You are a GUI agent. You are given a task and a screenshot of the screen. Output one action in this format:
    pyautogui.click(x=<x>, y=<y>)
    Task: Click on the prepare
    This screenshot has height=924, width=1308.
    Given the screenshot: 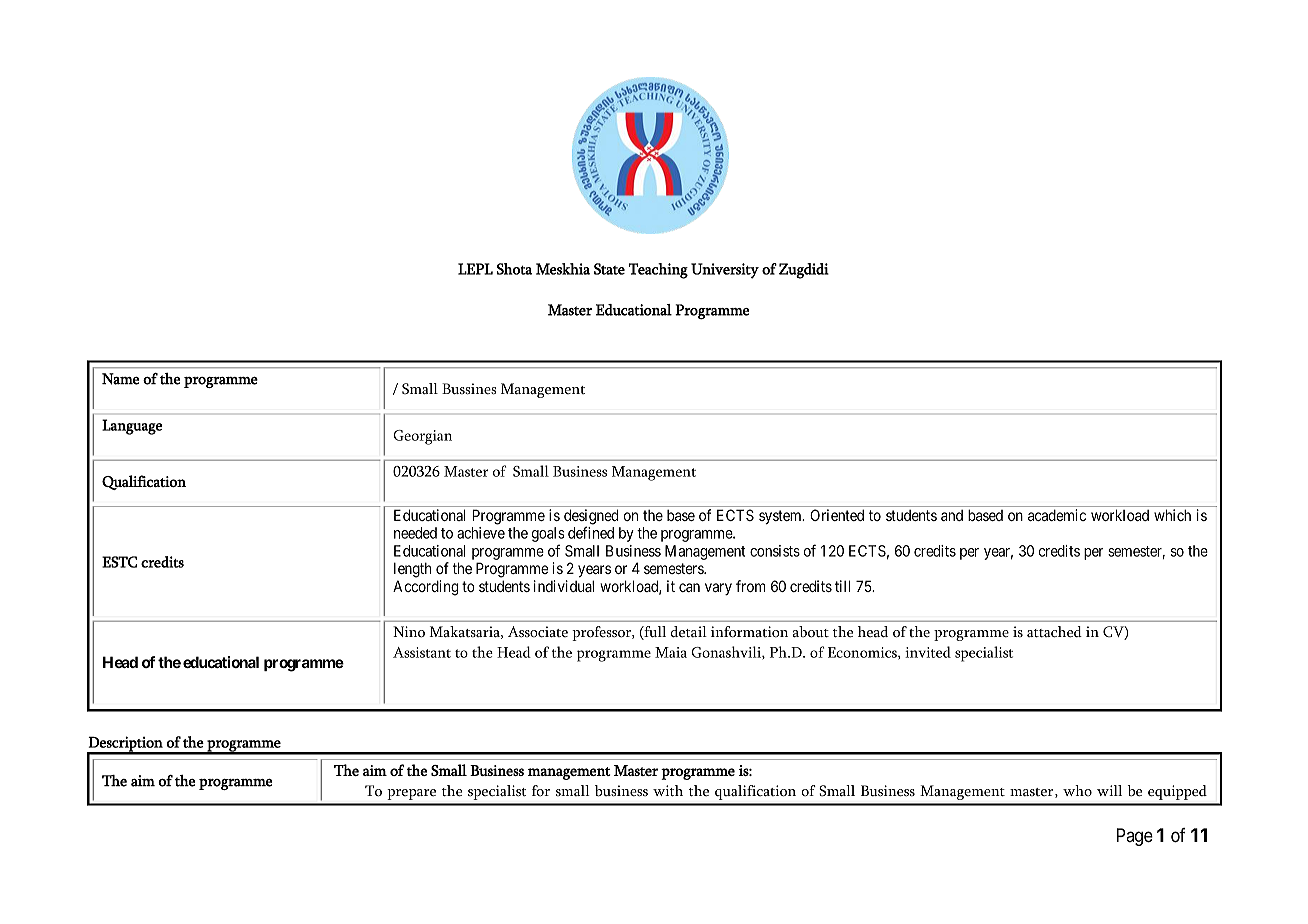 What is the action you would take?
    pyautogui.click(x=411, y=794)
